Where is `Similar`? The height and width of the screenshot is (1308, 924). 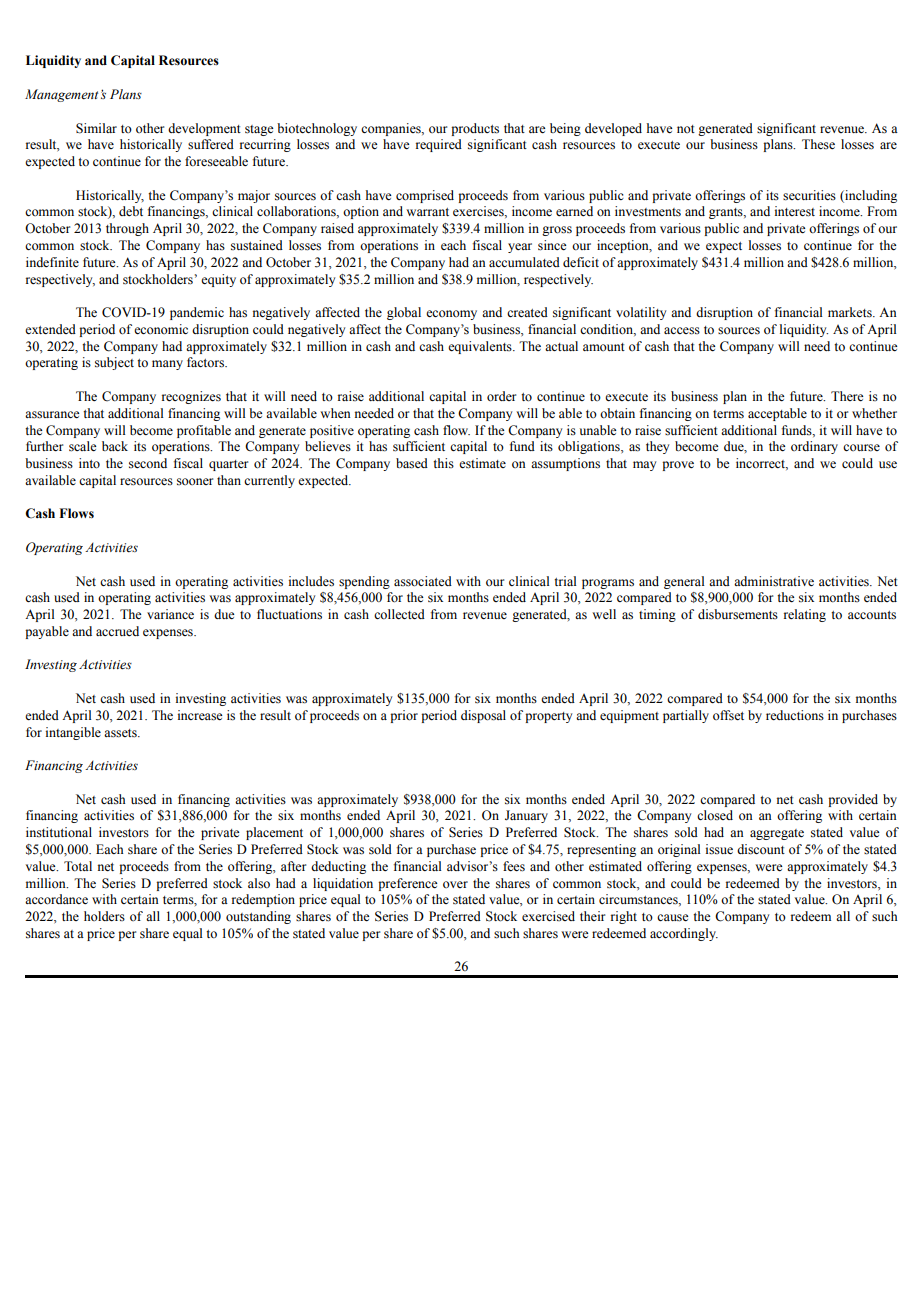 Similar is located at coordinates (96, 128).
